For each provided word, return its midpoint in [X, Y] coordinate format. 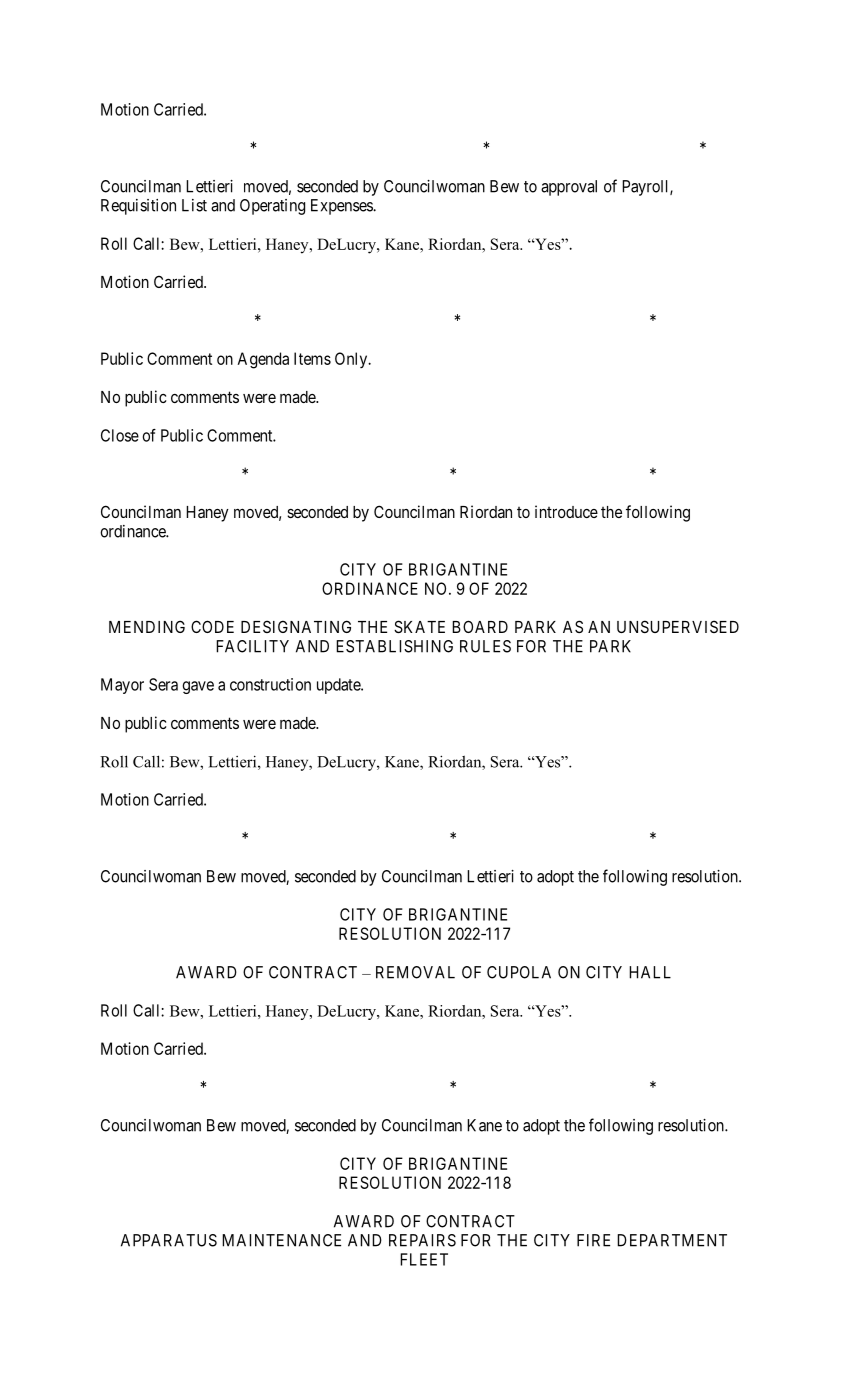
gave [198, 687]
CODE [212, 626]
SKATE [419, 626]
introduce [566, 511]
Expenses [342, 207]
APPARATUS [169, 1240]
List [194, 205]
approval [569, 188]
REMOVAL [415, 972]
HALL [650, 972]
